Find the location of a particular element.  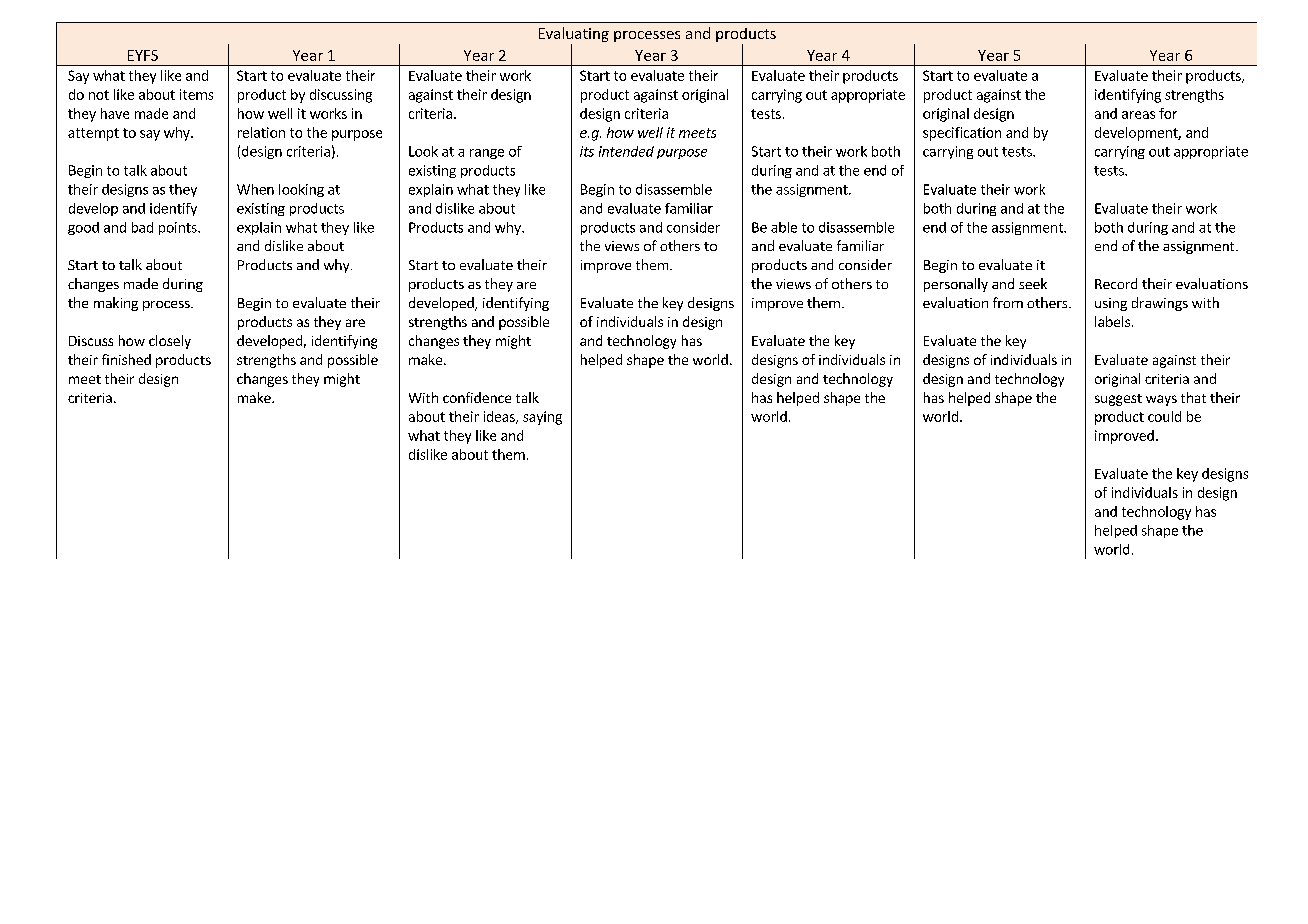

saying is located at coordinates (542, 418).
